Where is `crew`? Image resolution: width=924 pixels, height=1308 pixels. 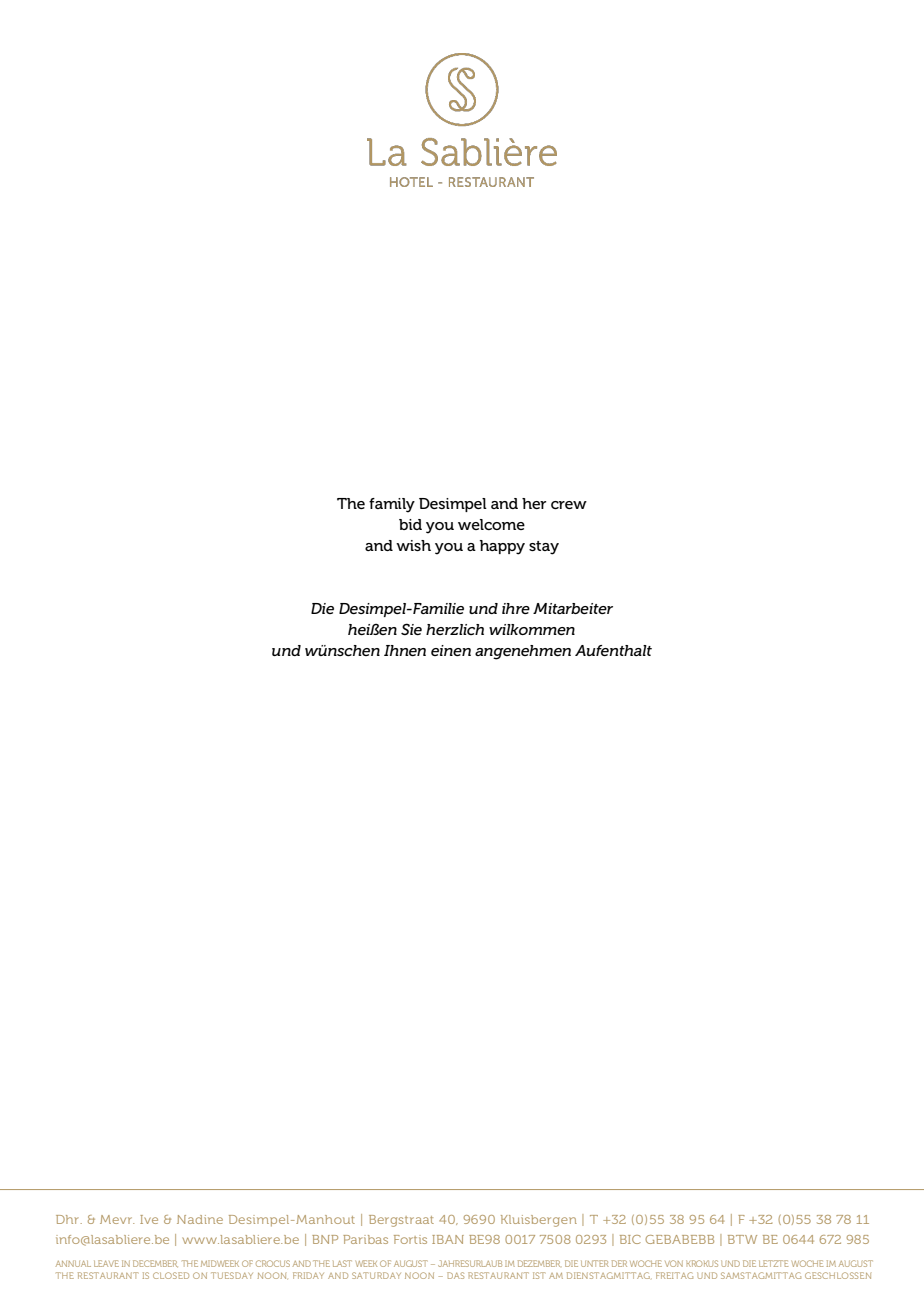 crew is located at coordinates (569, 505).
